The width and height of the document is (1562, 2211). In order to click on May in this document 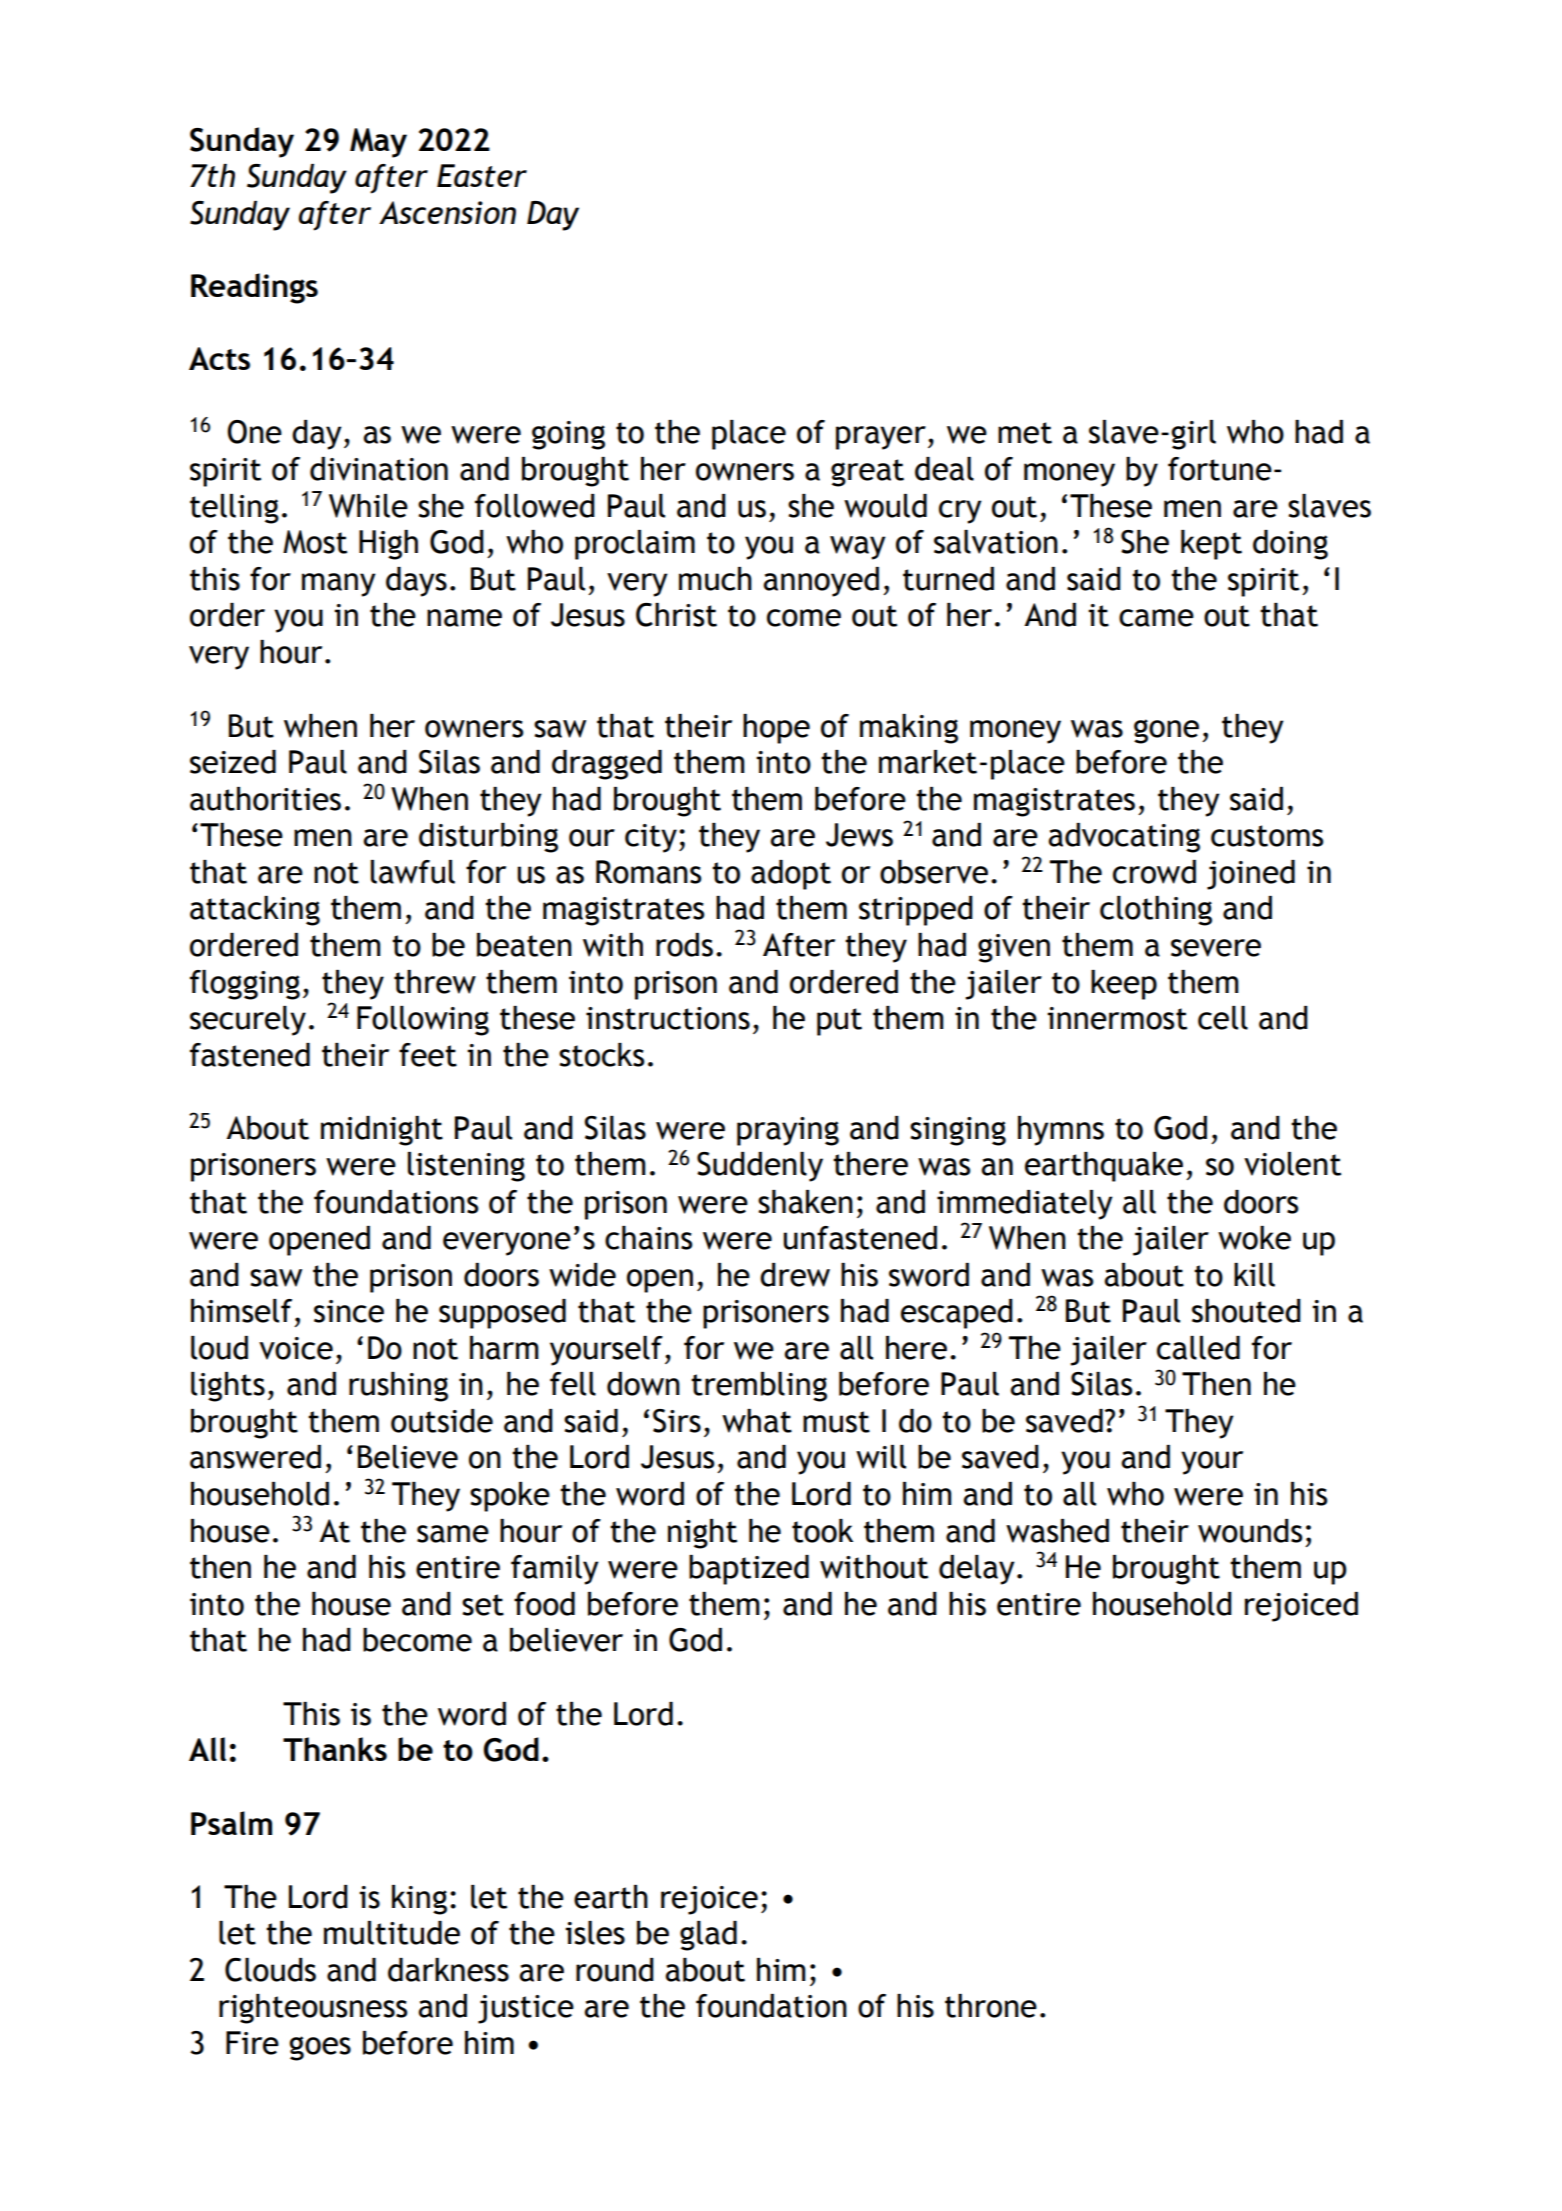, I will do `click(378, 143)`.
